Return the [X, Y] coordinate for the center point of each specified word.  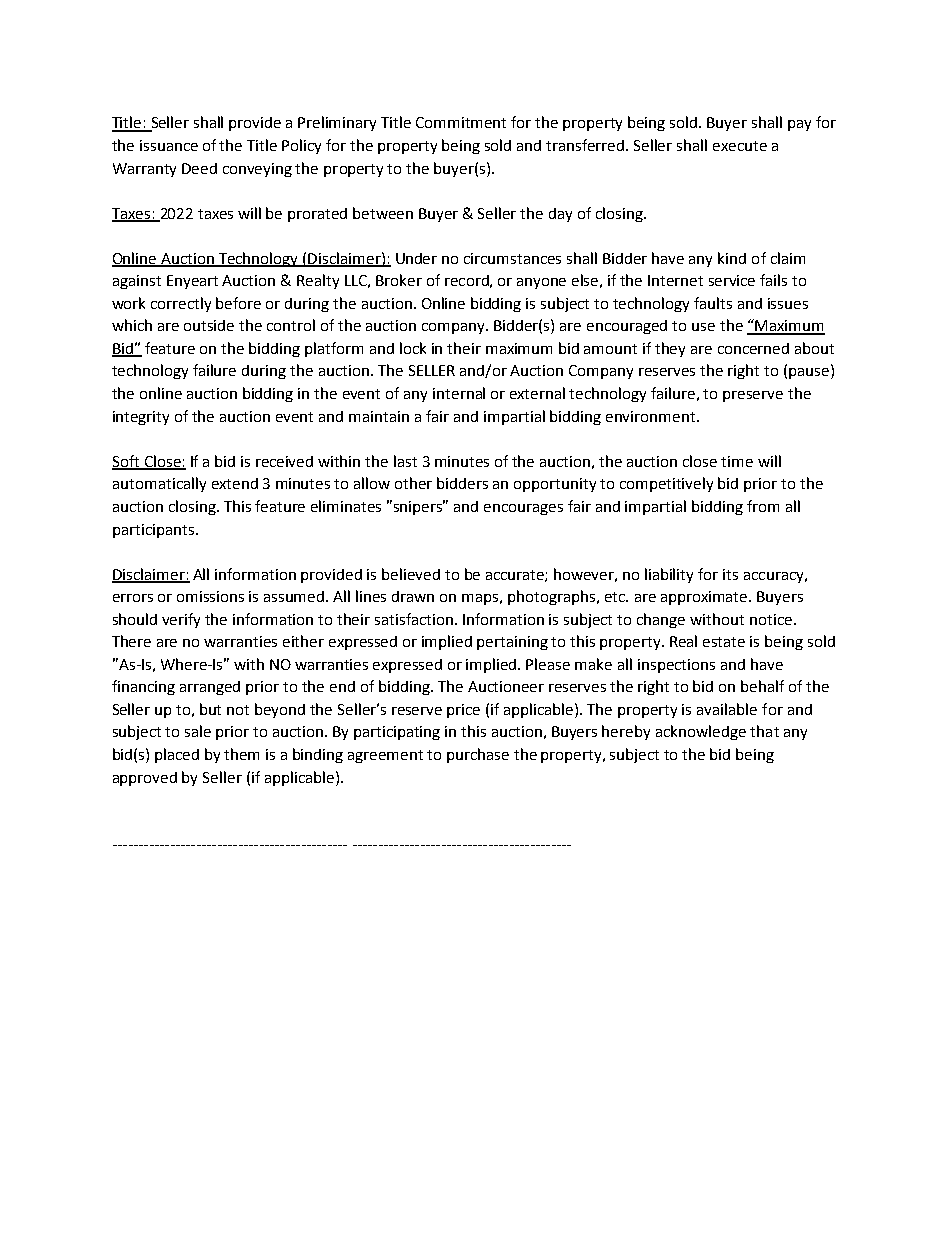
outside [209, 325]
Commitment [461, 122]
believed [411, 574]
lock [413, 348]
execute [740, 146]
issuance [169, 145]
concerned [753, 348]
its [730, 574]
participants [153, 531]
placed [177, 755]
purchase [478, 755]
